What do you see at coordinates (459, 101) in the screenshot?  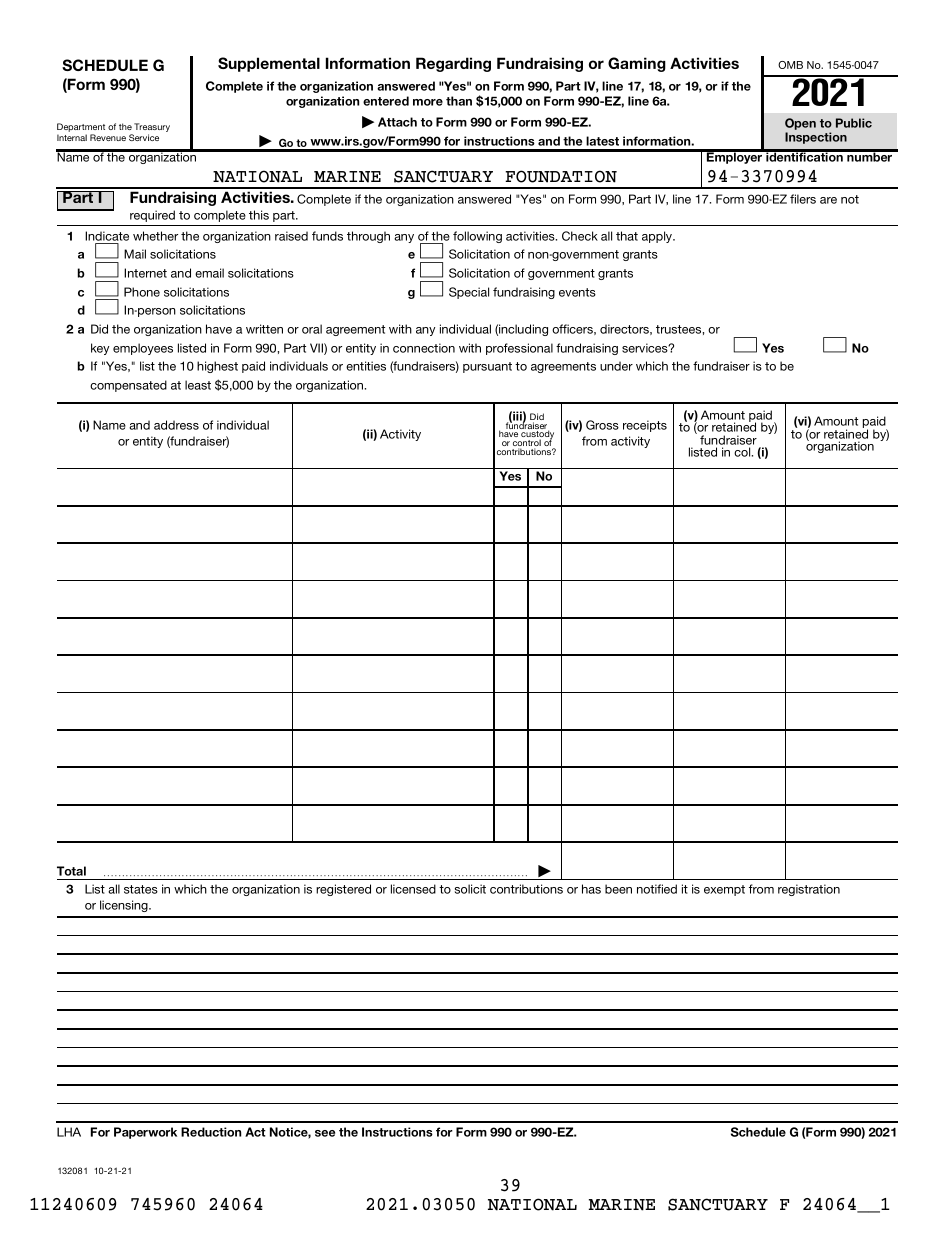 I see `than` at bounding box center [459, 101].
